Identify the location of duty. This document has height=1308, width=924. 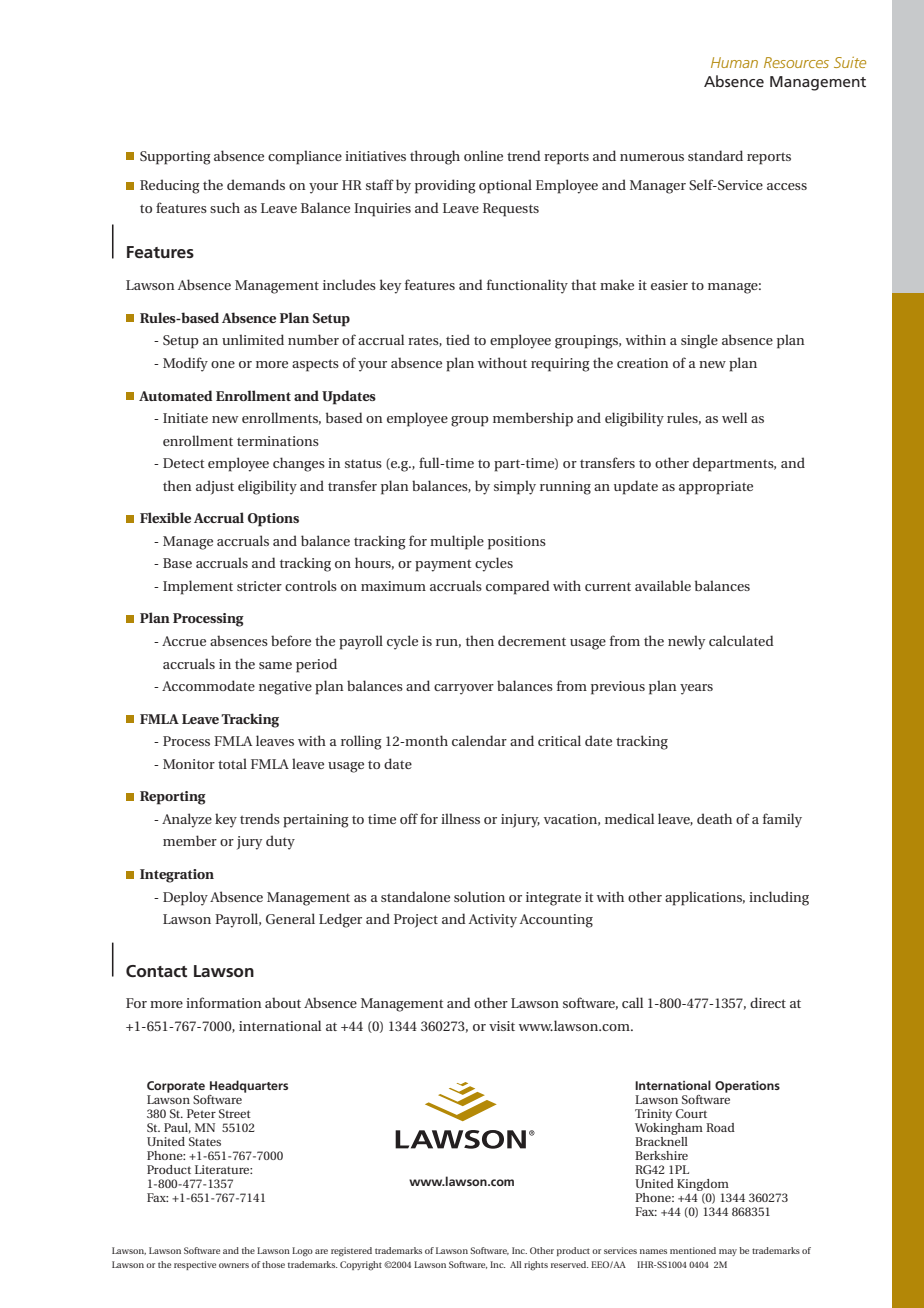
(280, 842).
